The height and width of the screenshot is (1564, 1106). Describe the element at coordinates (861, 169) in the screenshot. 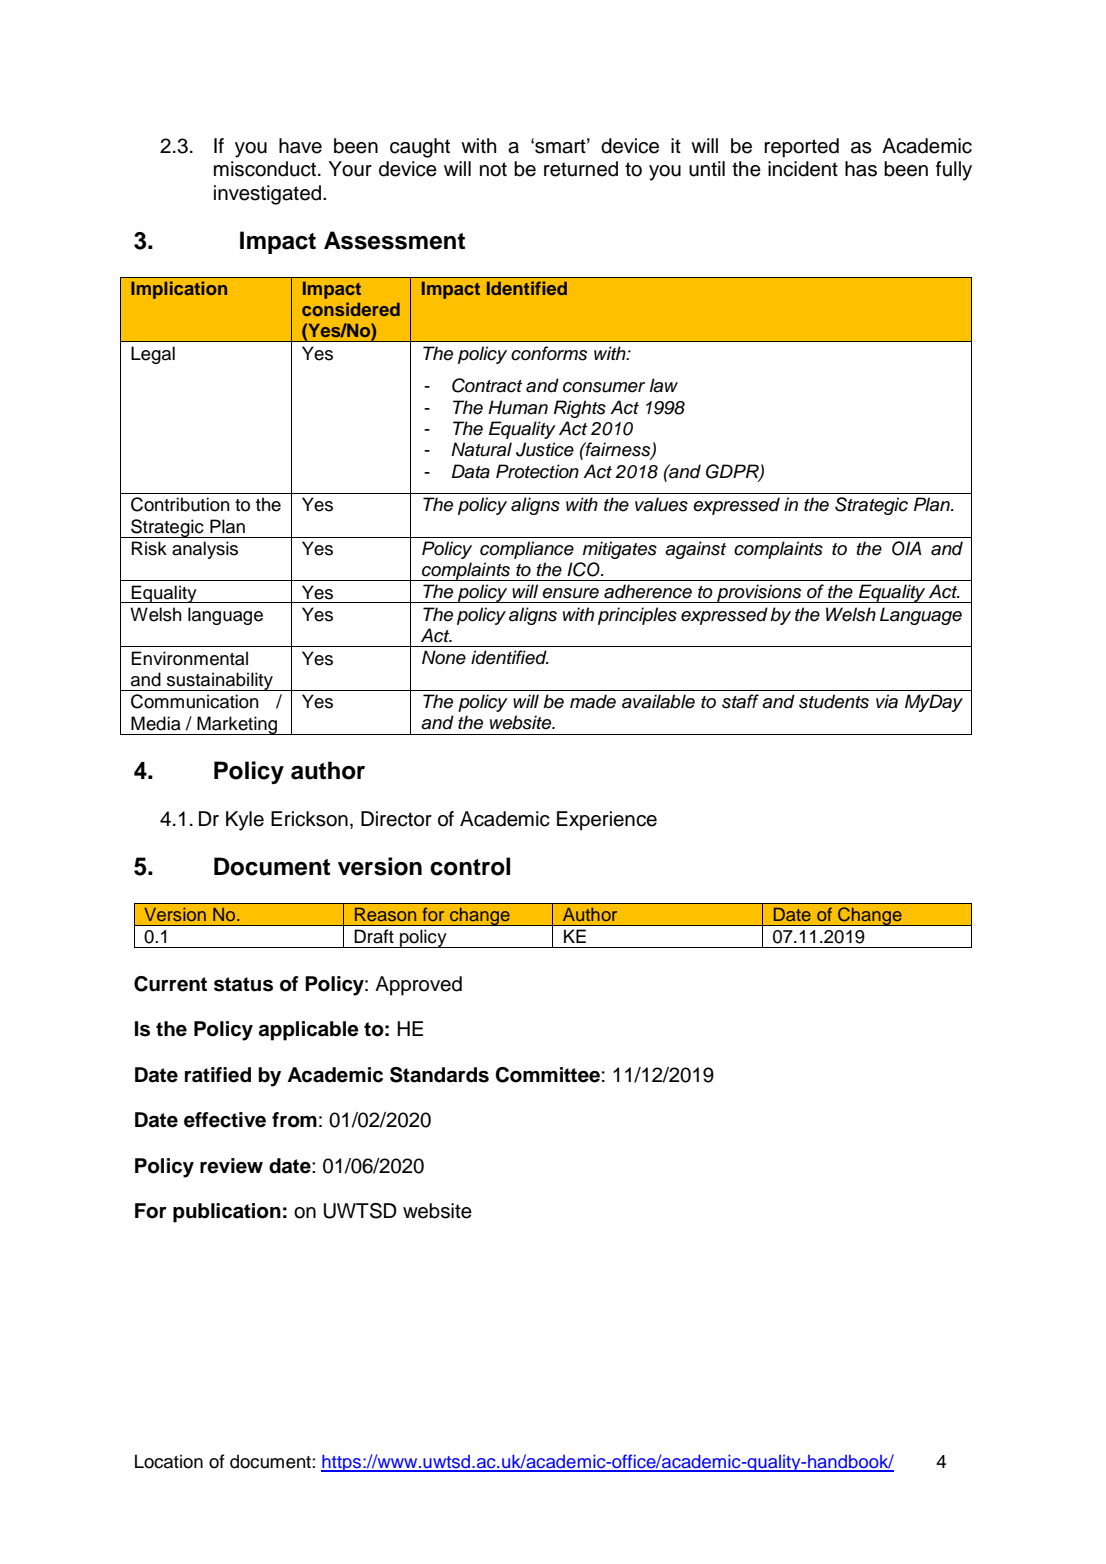

I see `has` at that location.
